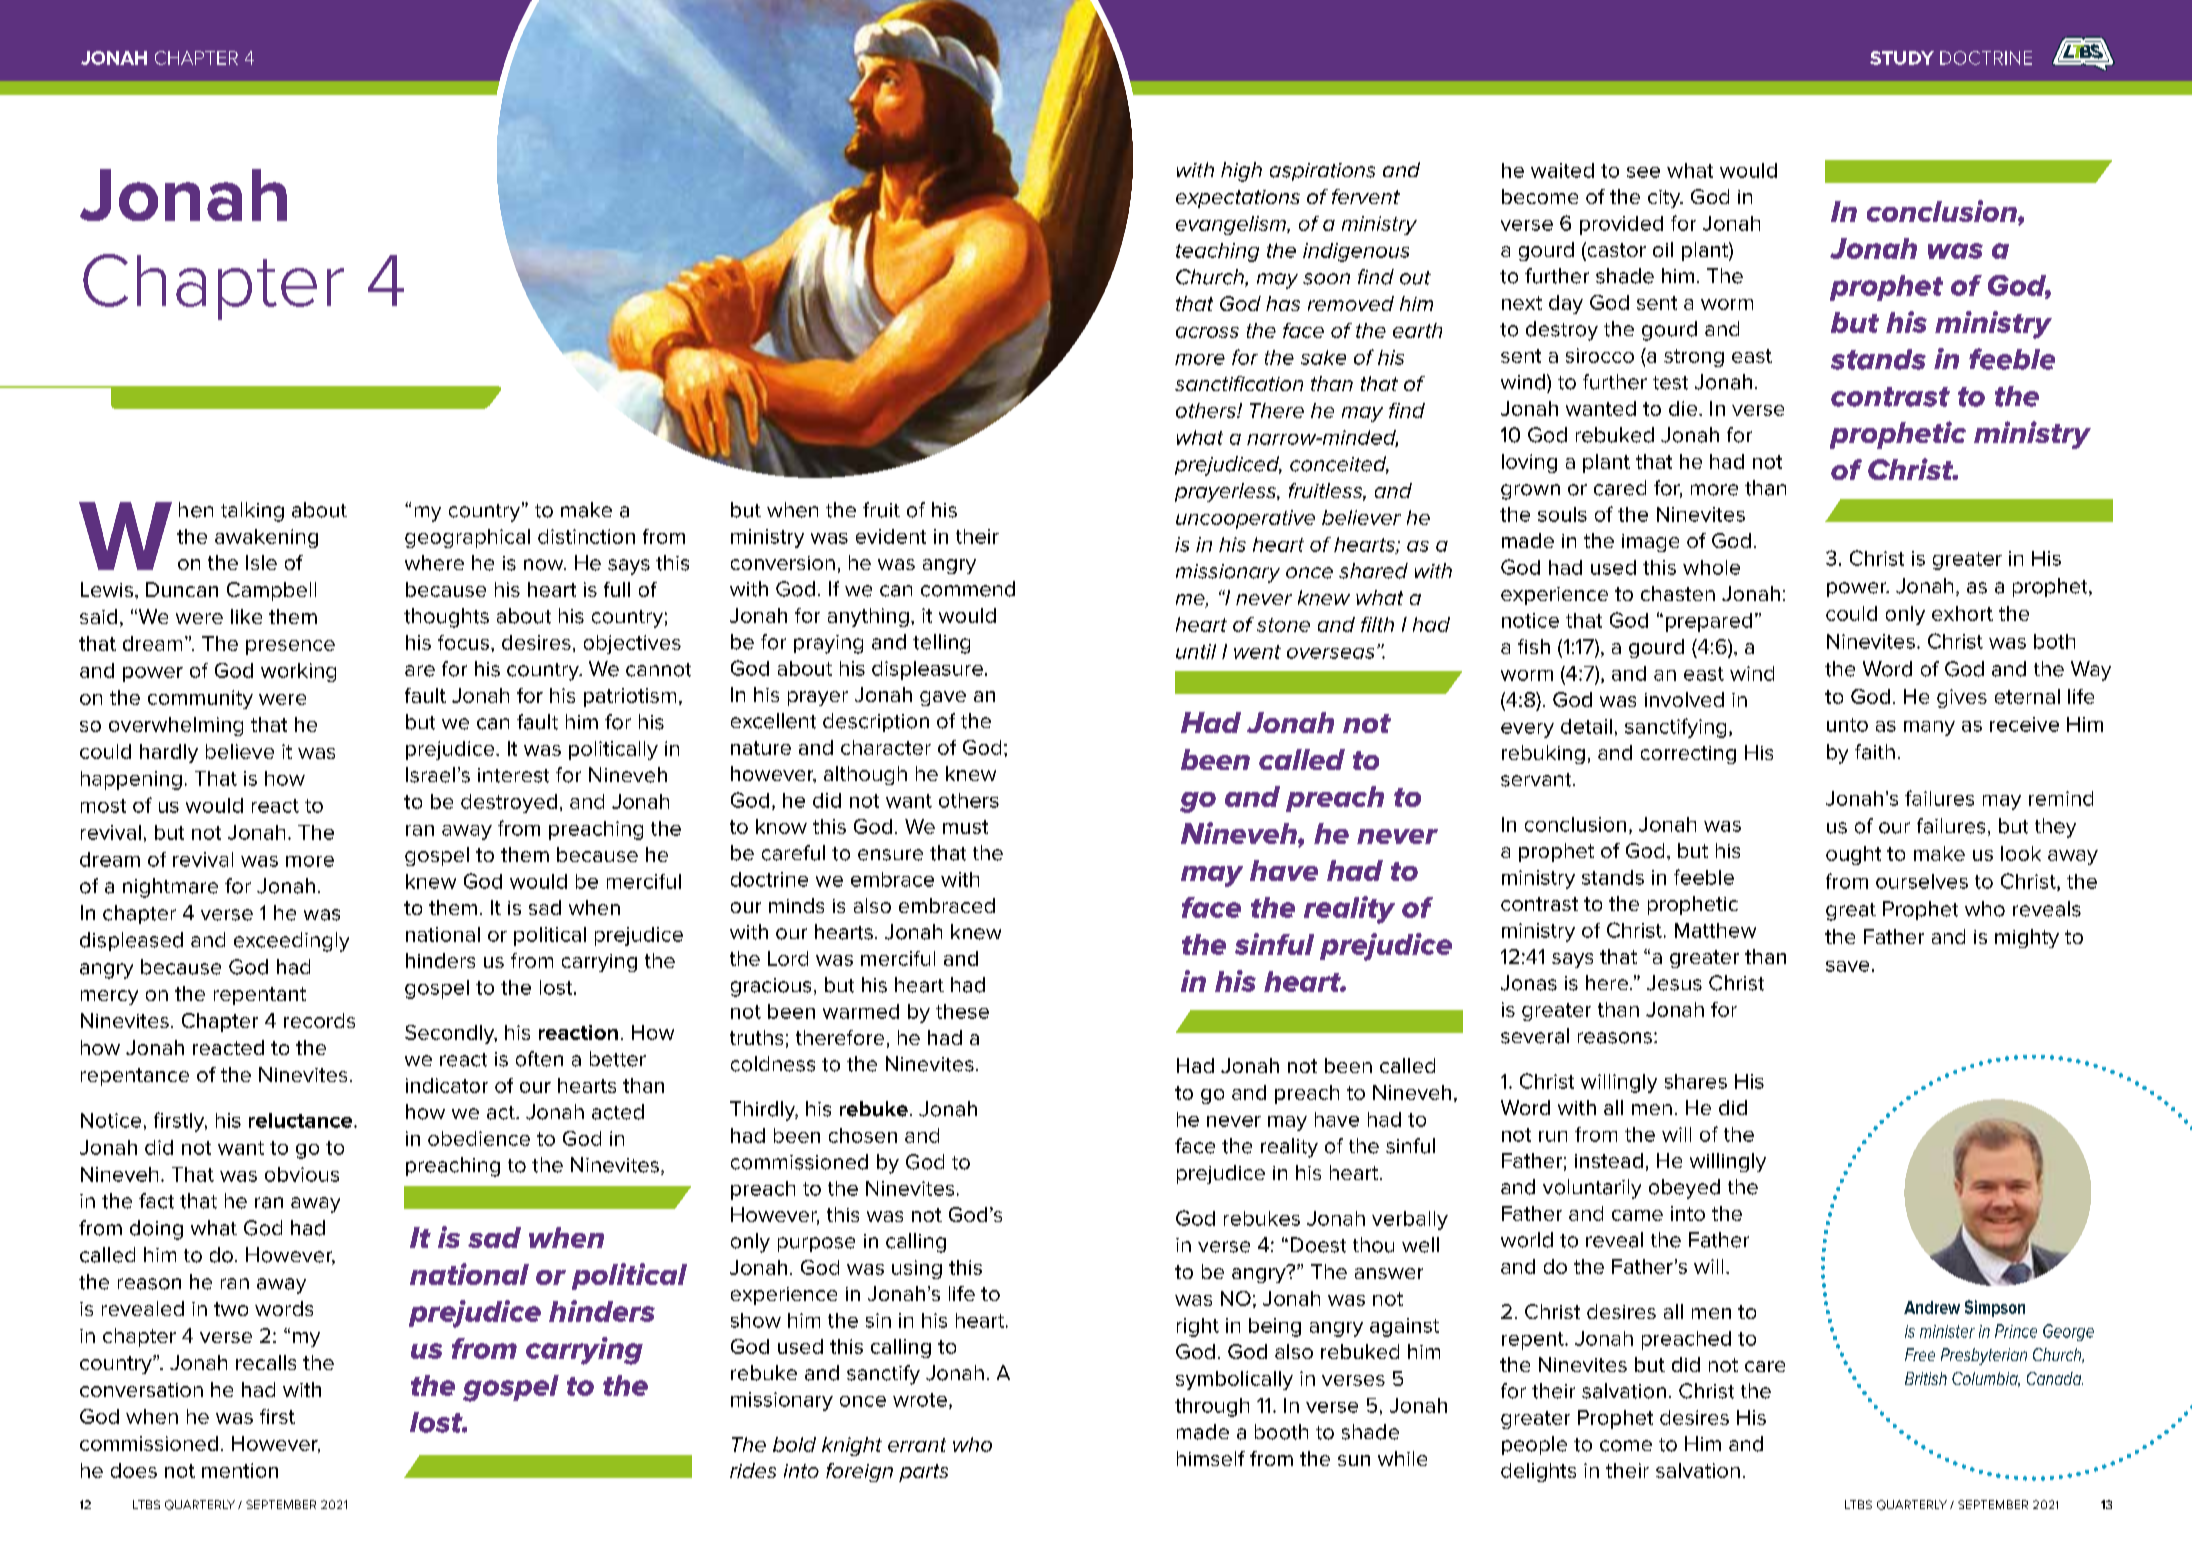 This page has height=1557, width=2192. I want to click on British, so click(1926, 1378).
